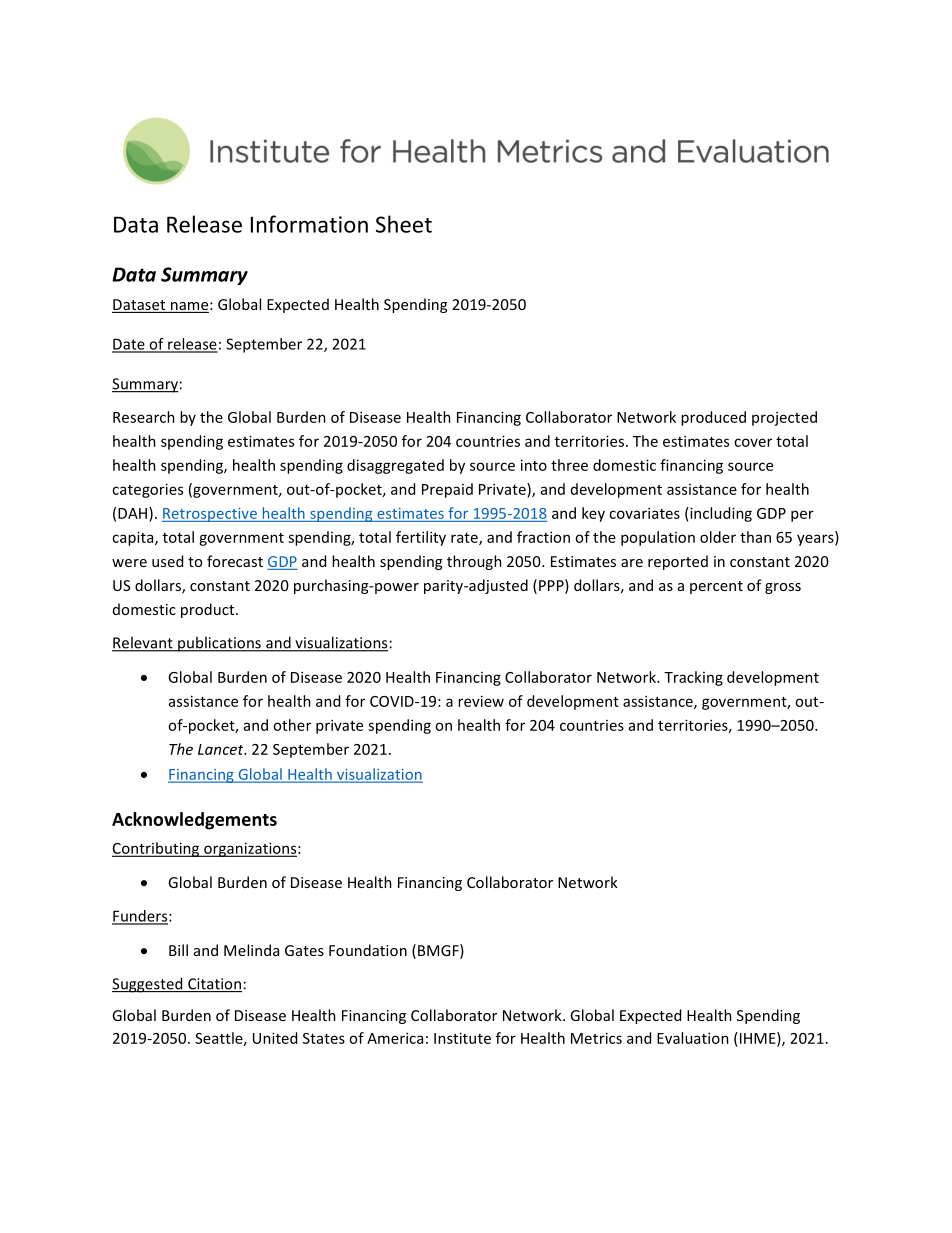  I want to click on Evaluation, so click(693, 1038).
